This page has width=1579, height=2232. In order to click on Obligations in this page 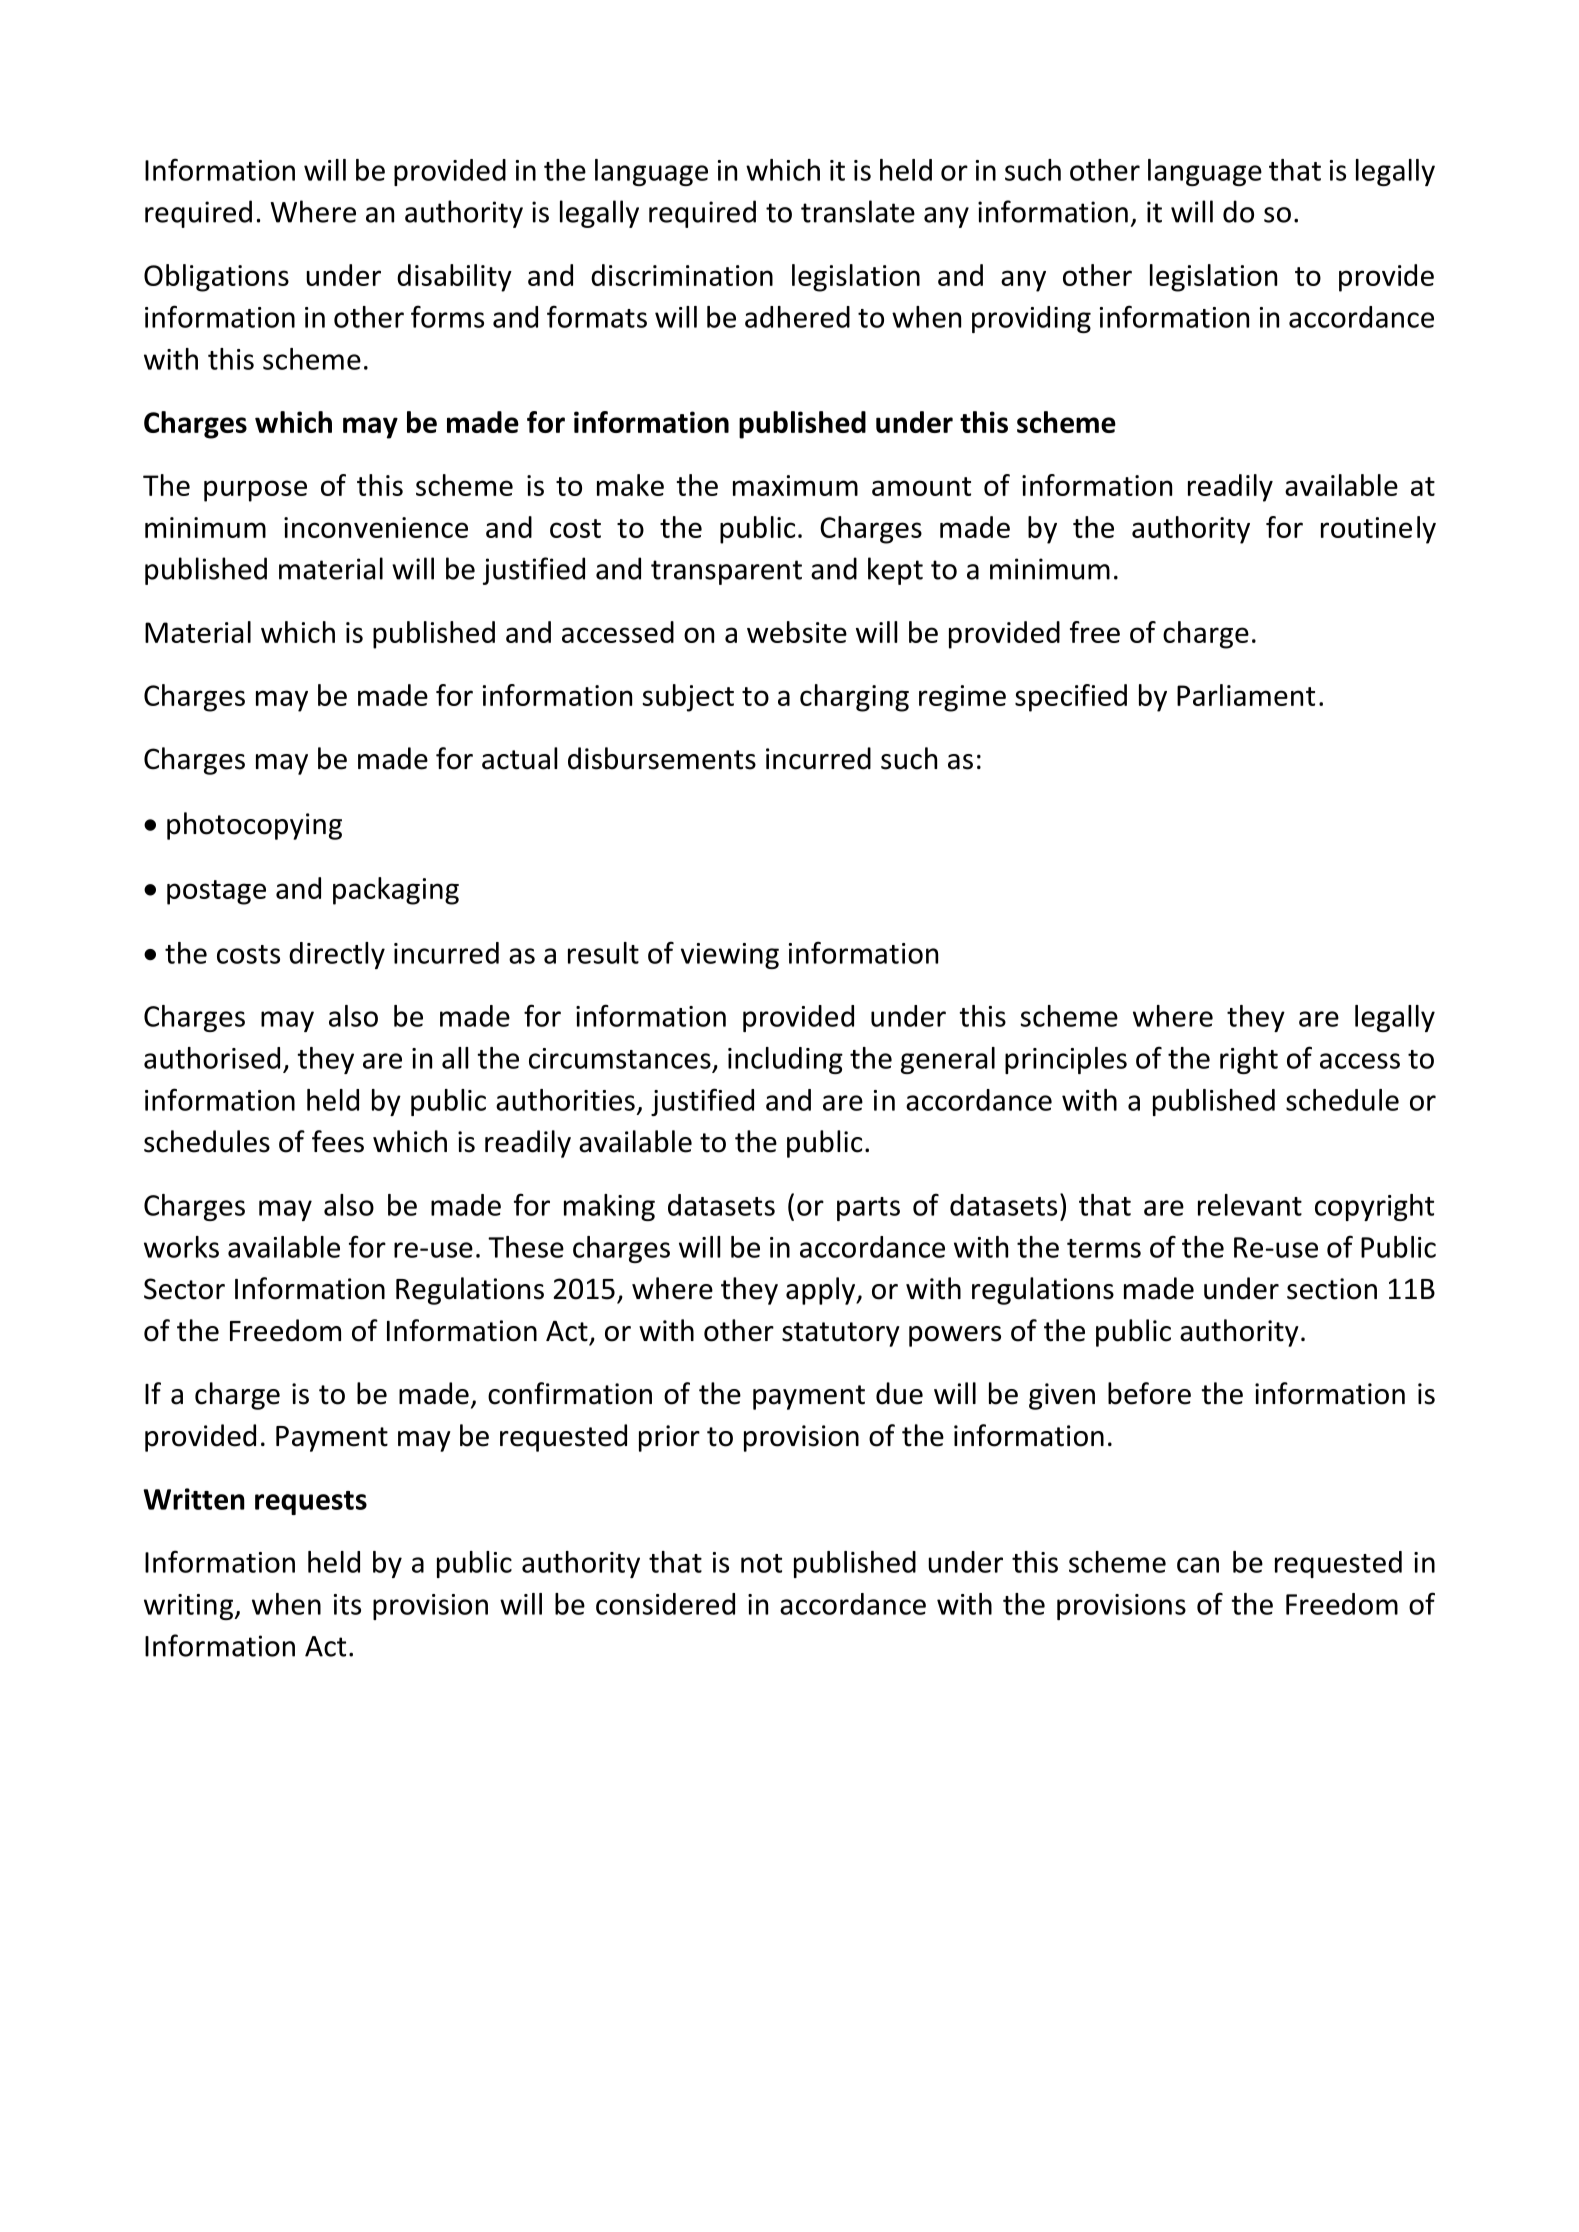, I will do `click(216, 278)`.
